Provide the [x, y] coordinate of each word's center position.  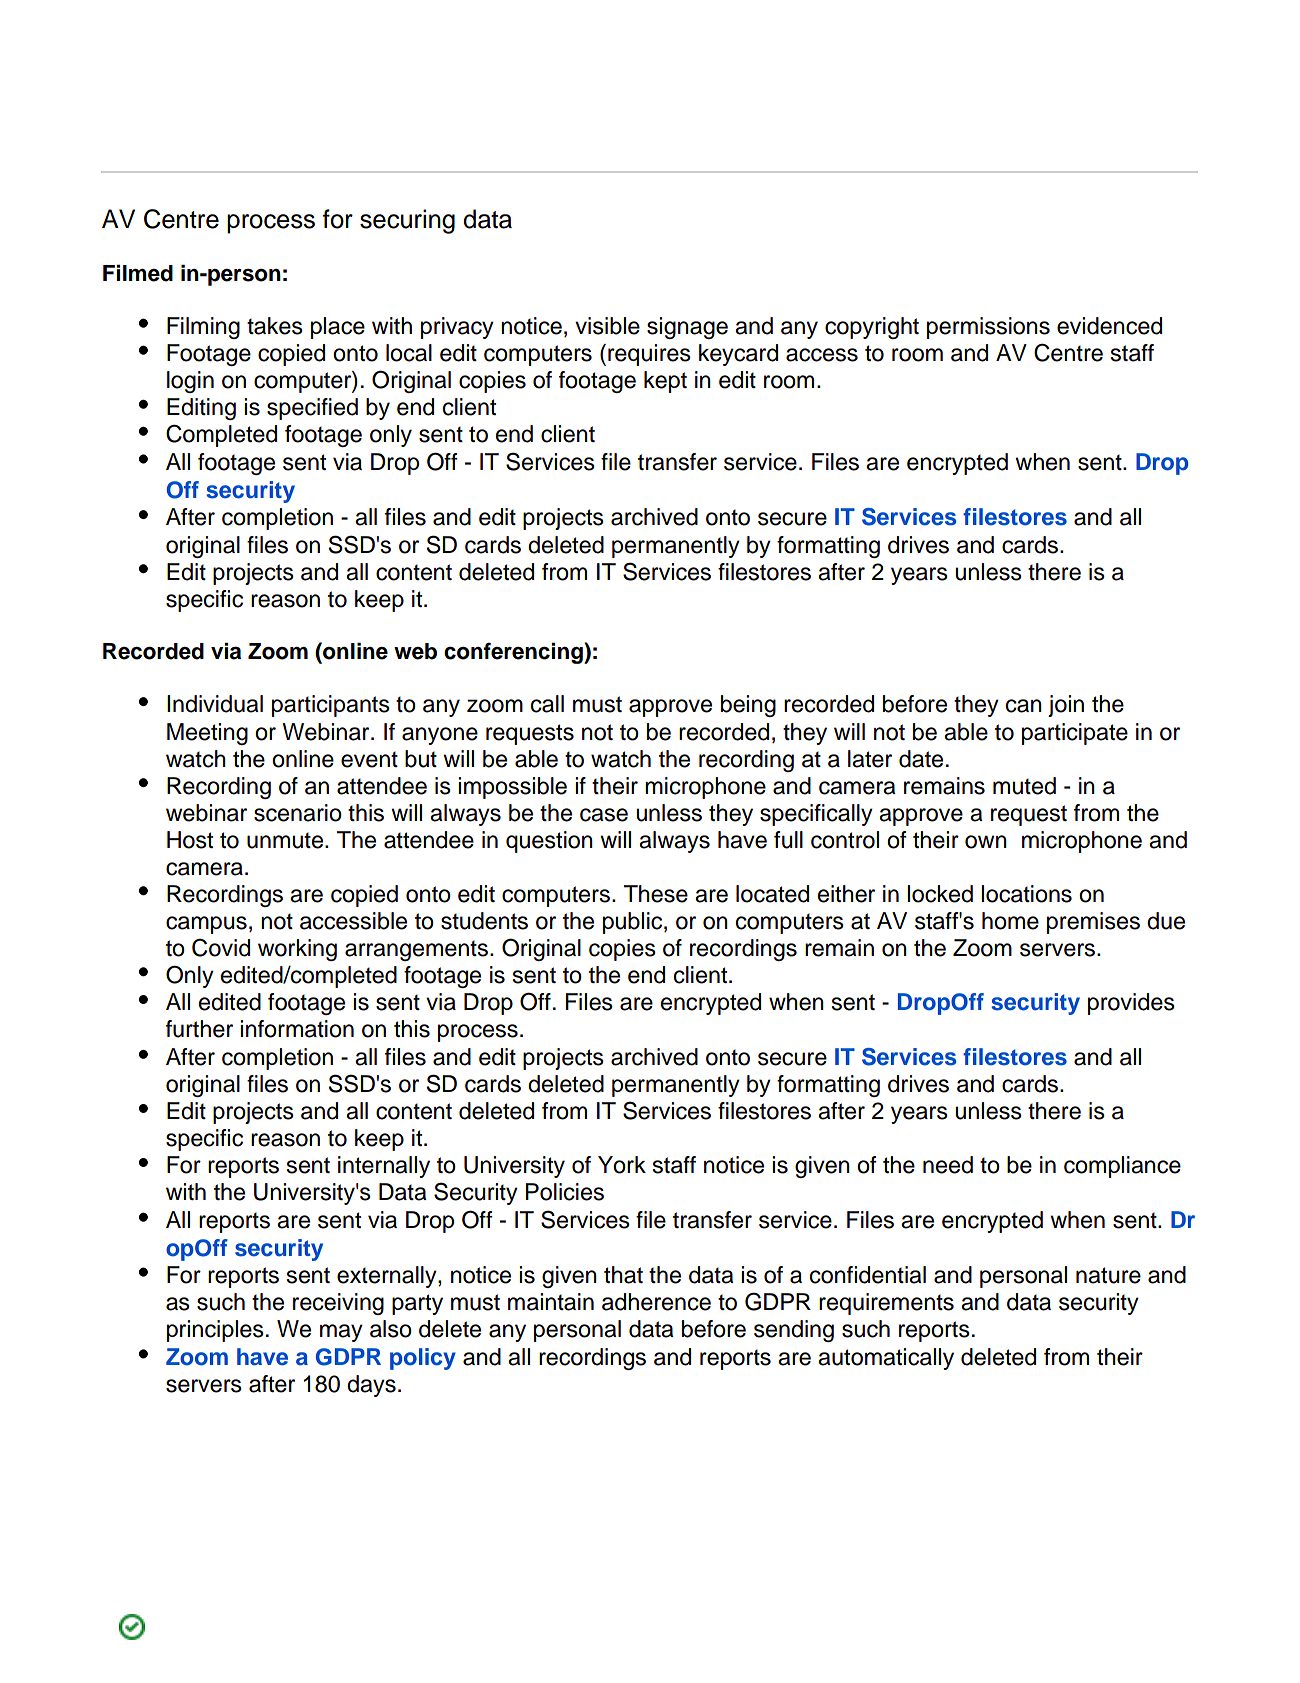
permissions [988, 328]
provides [1131, 1004]
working [297, 950]
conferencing [514, 653]
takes [275, 326]
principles [215, 1331]
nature [1108, 1275]
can [1024, 706]
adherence [656, 1302]
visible [607, 326]
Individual [215, 704]
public [634, 923]
